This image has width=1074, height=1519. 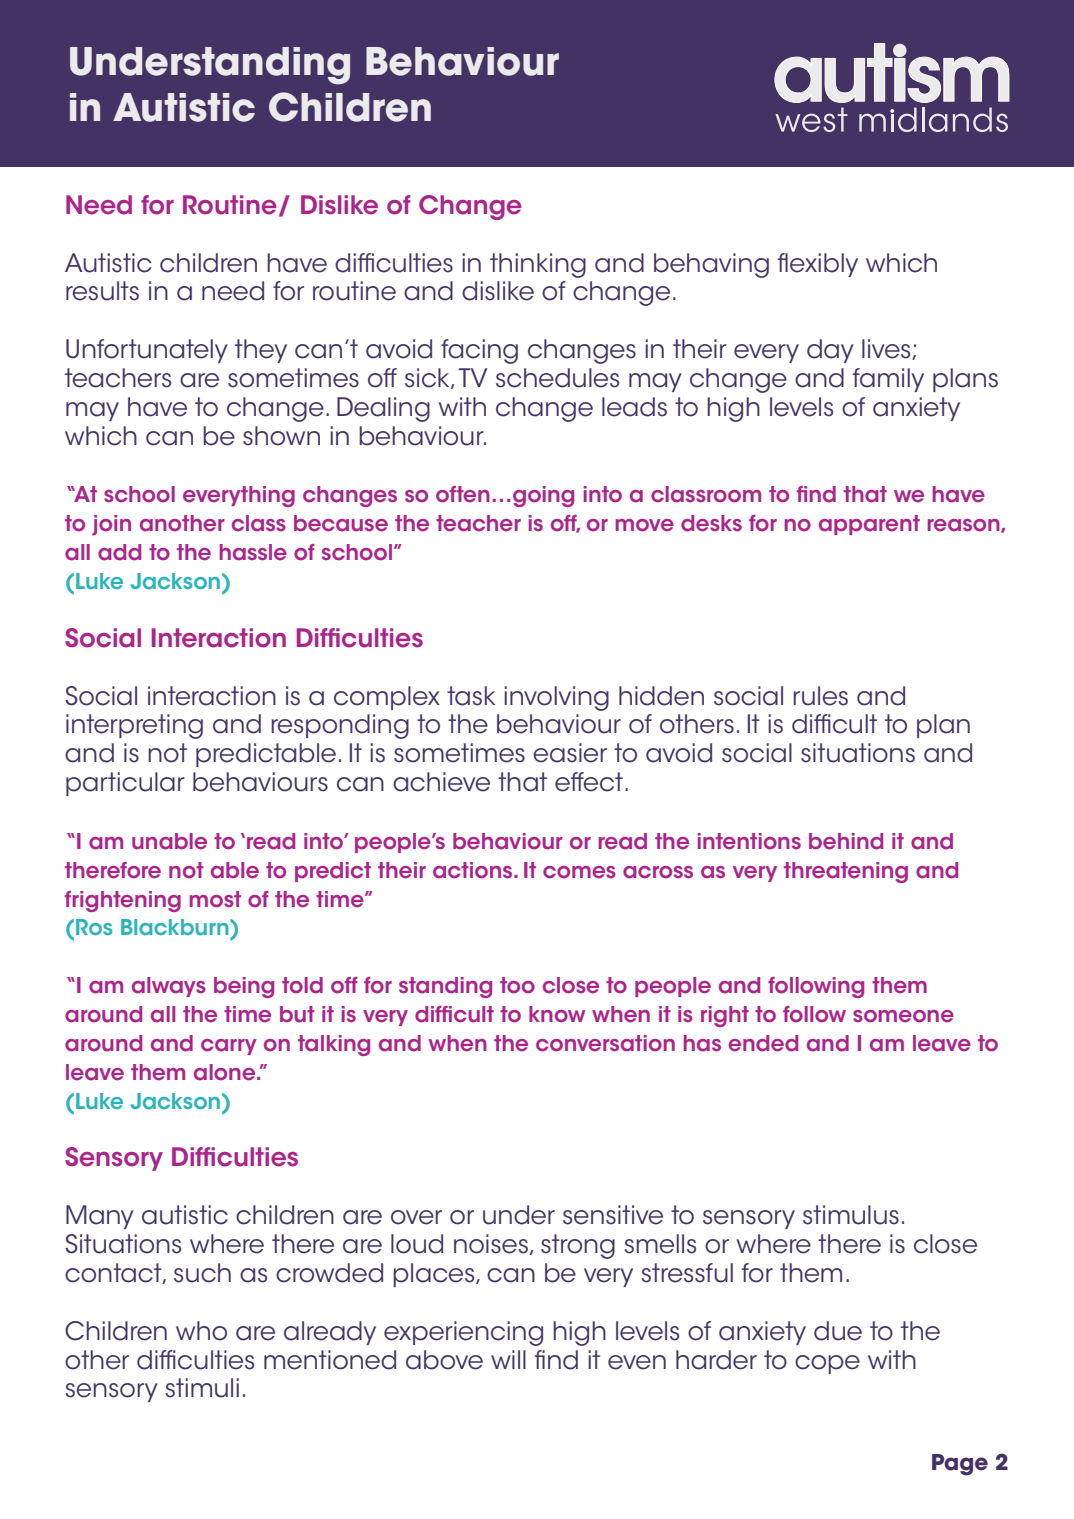 What do you see at coordinates (215, 899) in the image?
I see `most` at bounding box center [215, 899].
